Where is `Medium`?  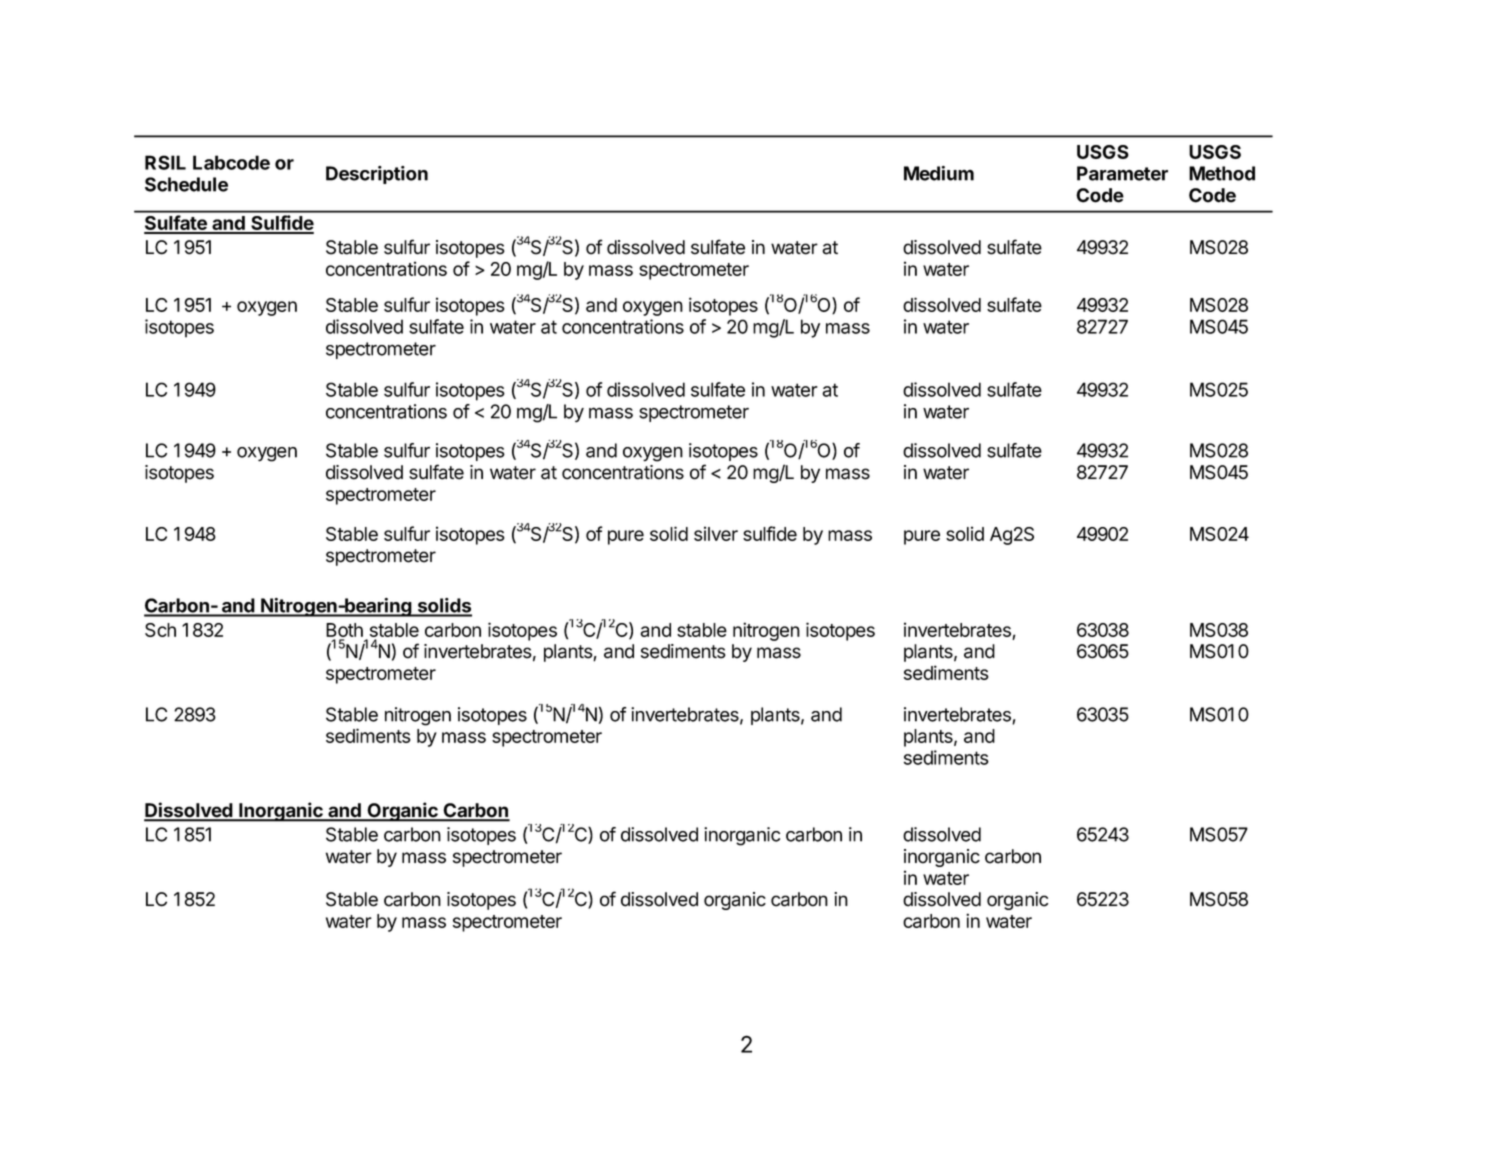 Medium is located at coordinates (939, 173).
